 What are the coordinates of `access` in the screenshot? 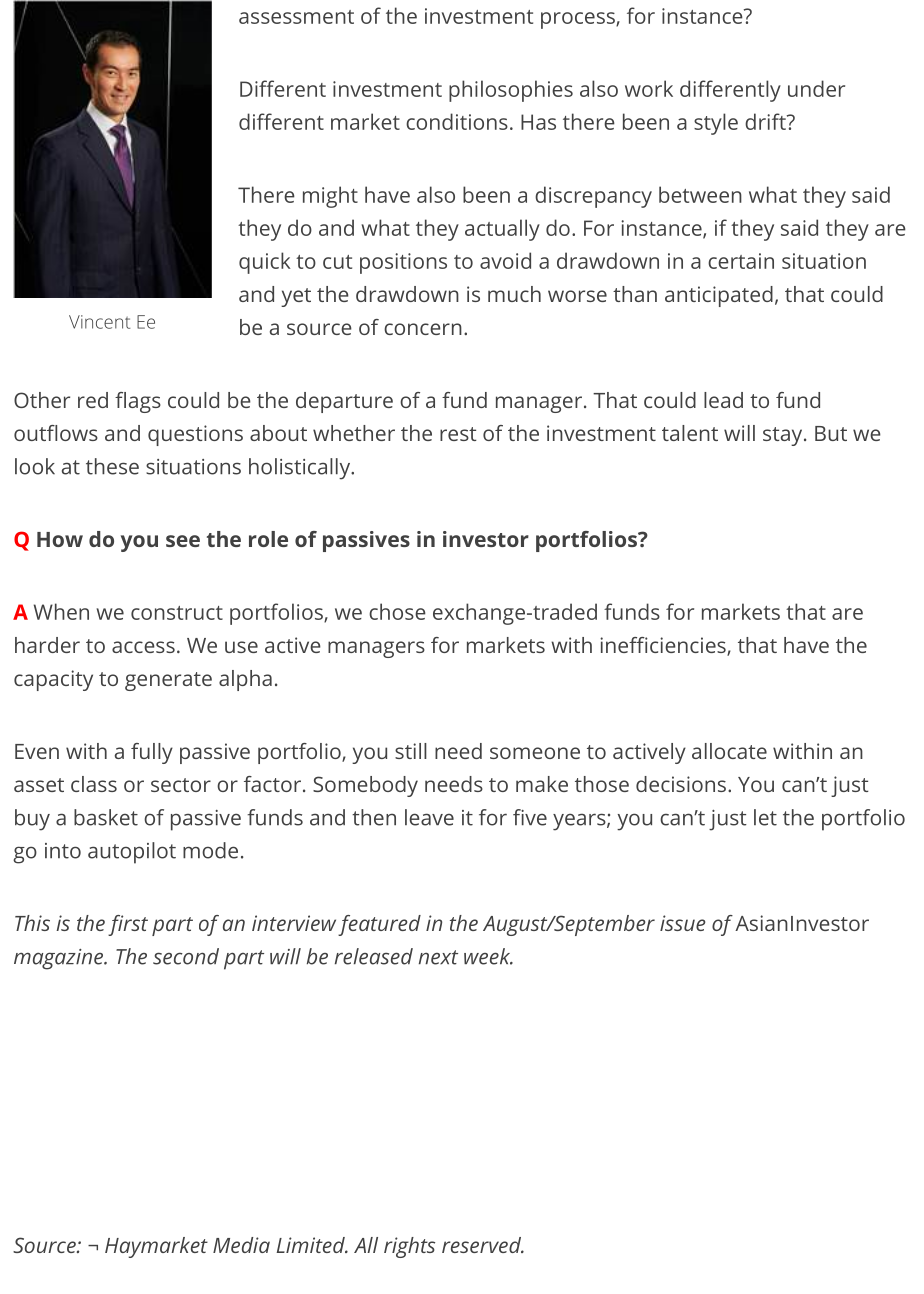 It's located at (143, 647).
